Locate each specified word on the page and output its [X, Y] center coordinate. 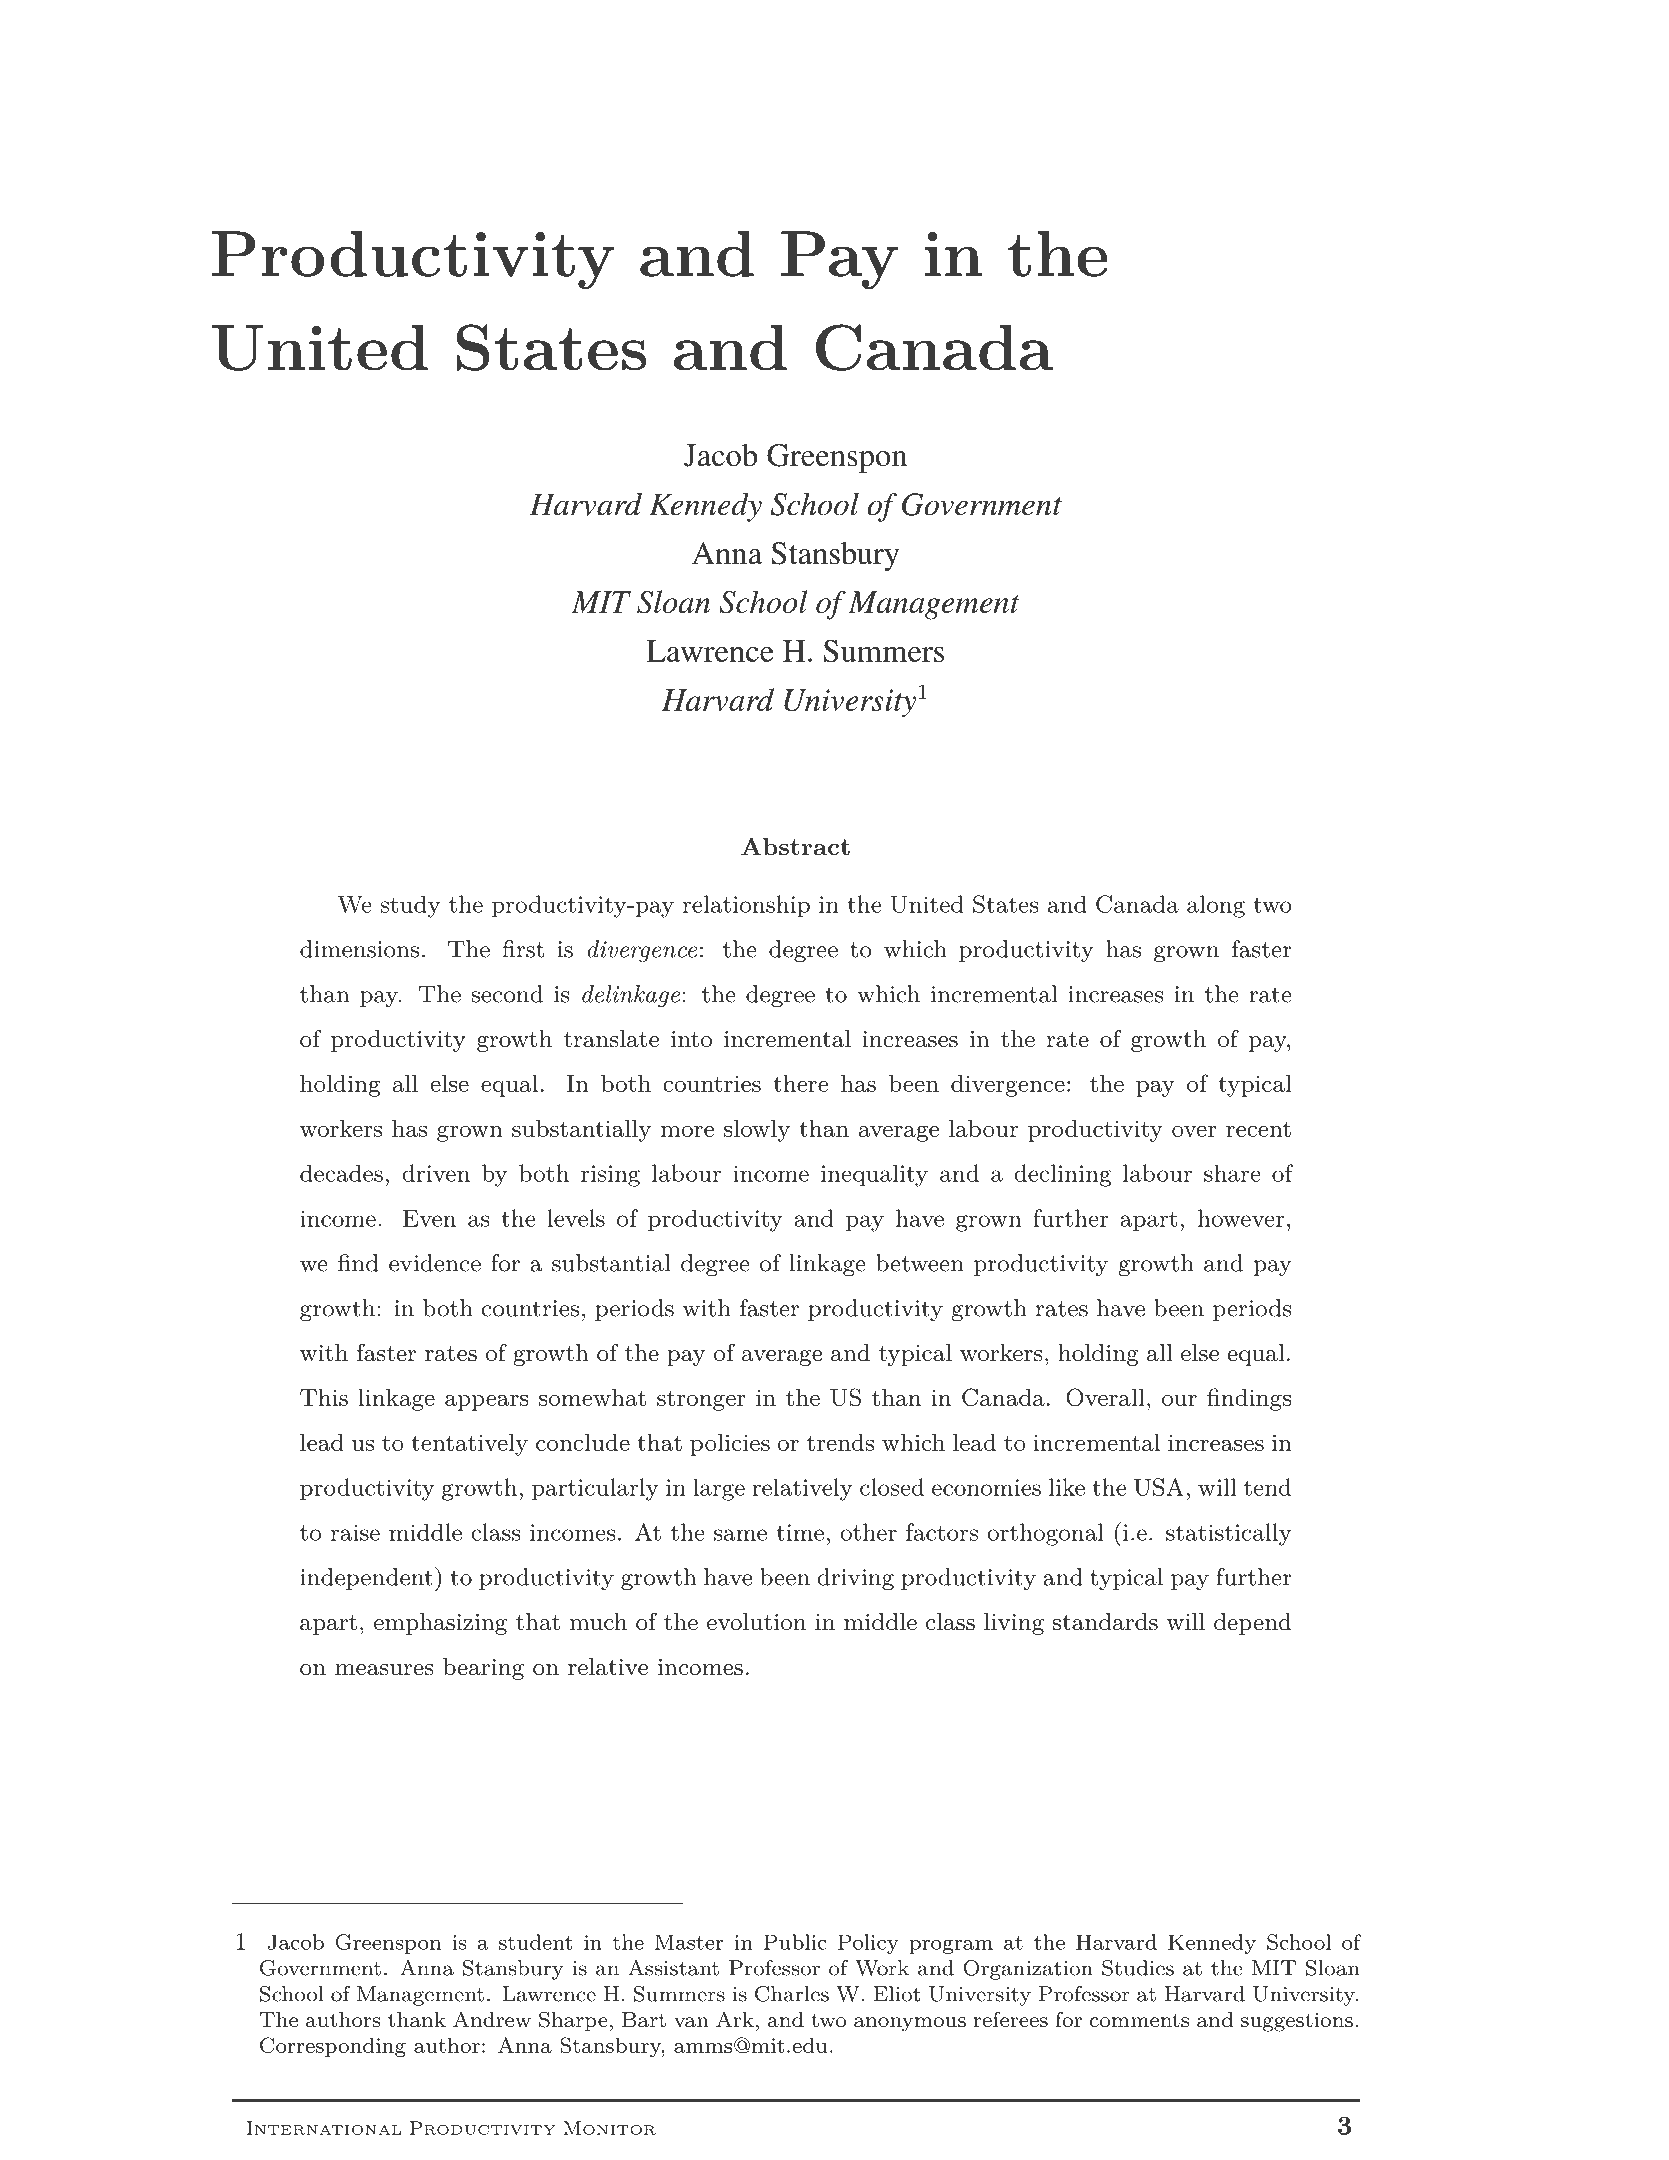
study [410, 906]
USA [1159, 1487]
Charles [792, 1994]
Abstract [795, 846]
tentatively [469, 1445]
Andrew [492, 2019]
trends [840, 1442]
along [1216, 906]
